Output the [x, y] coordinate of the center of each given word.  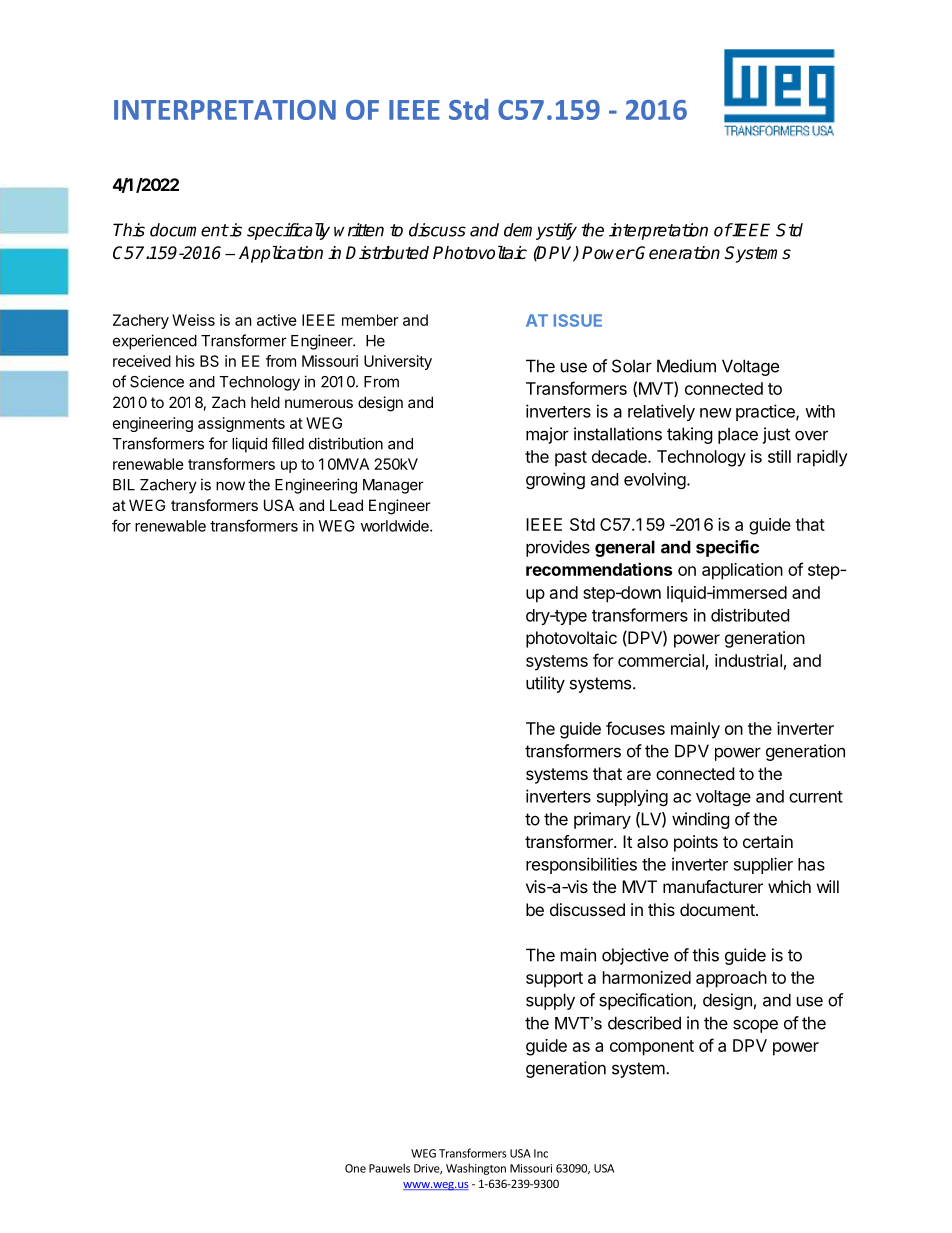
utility [545, 684]
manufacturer [713, 886]
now [230, 486]
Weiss [193, 320]
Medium [686, 366]
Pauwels [389, 1168]
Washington [476, 1169]
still [779, 456]
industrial [748, 660]
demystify [540, 231]
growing [555, 480]
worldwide [396, 526]
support [554, 980]
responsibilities [581, 865]
